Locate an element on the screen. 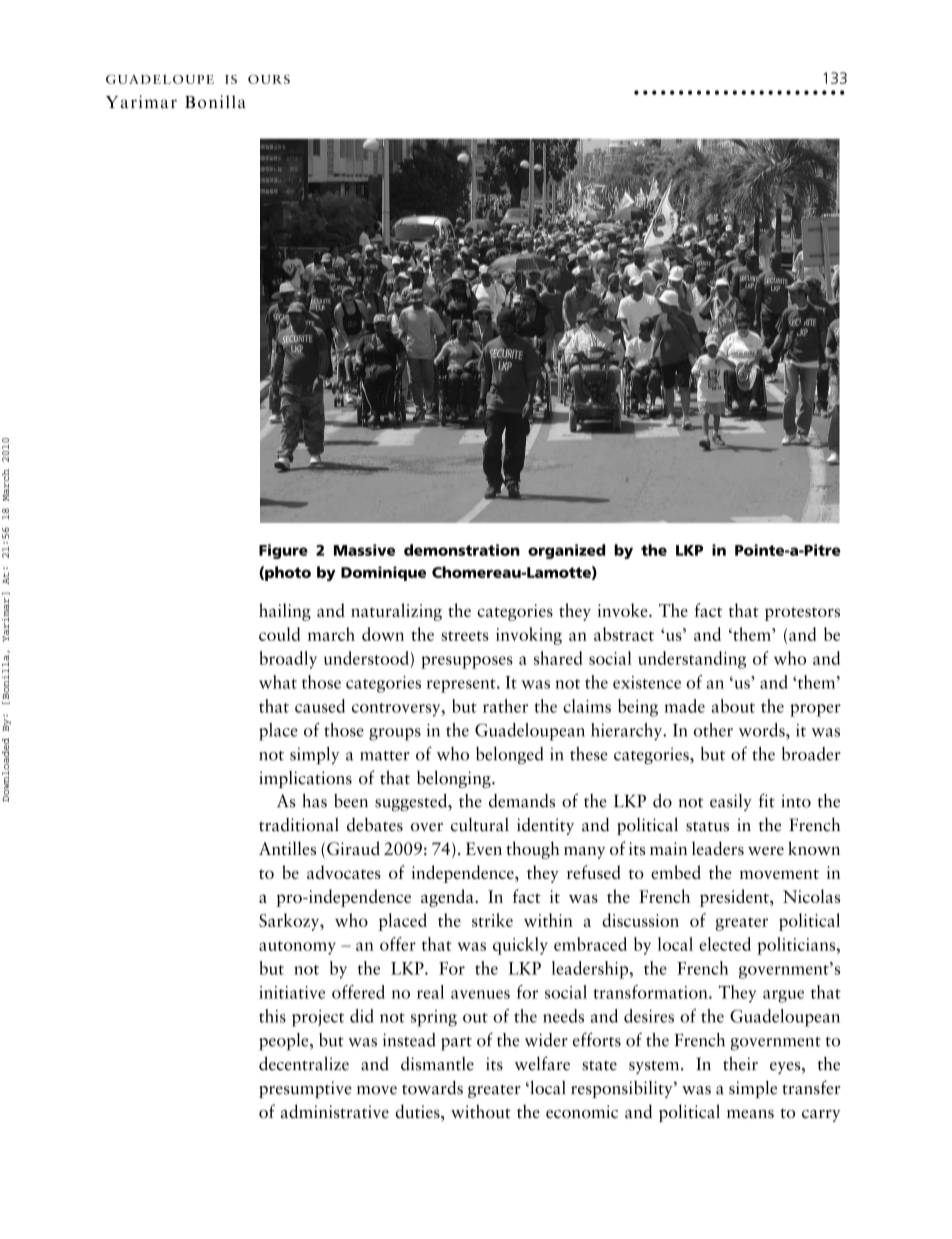 This screenshot has width=952, height=1239. organized is located at coordinates (566, 551).
